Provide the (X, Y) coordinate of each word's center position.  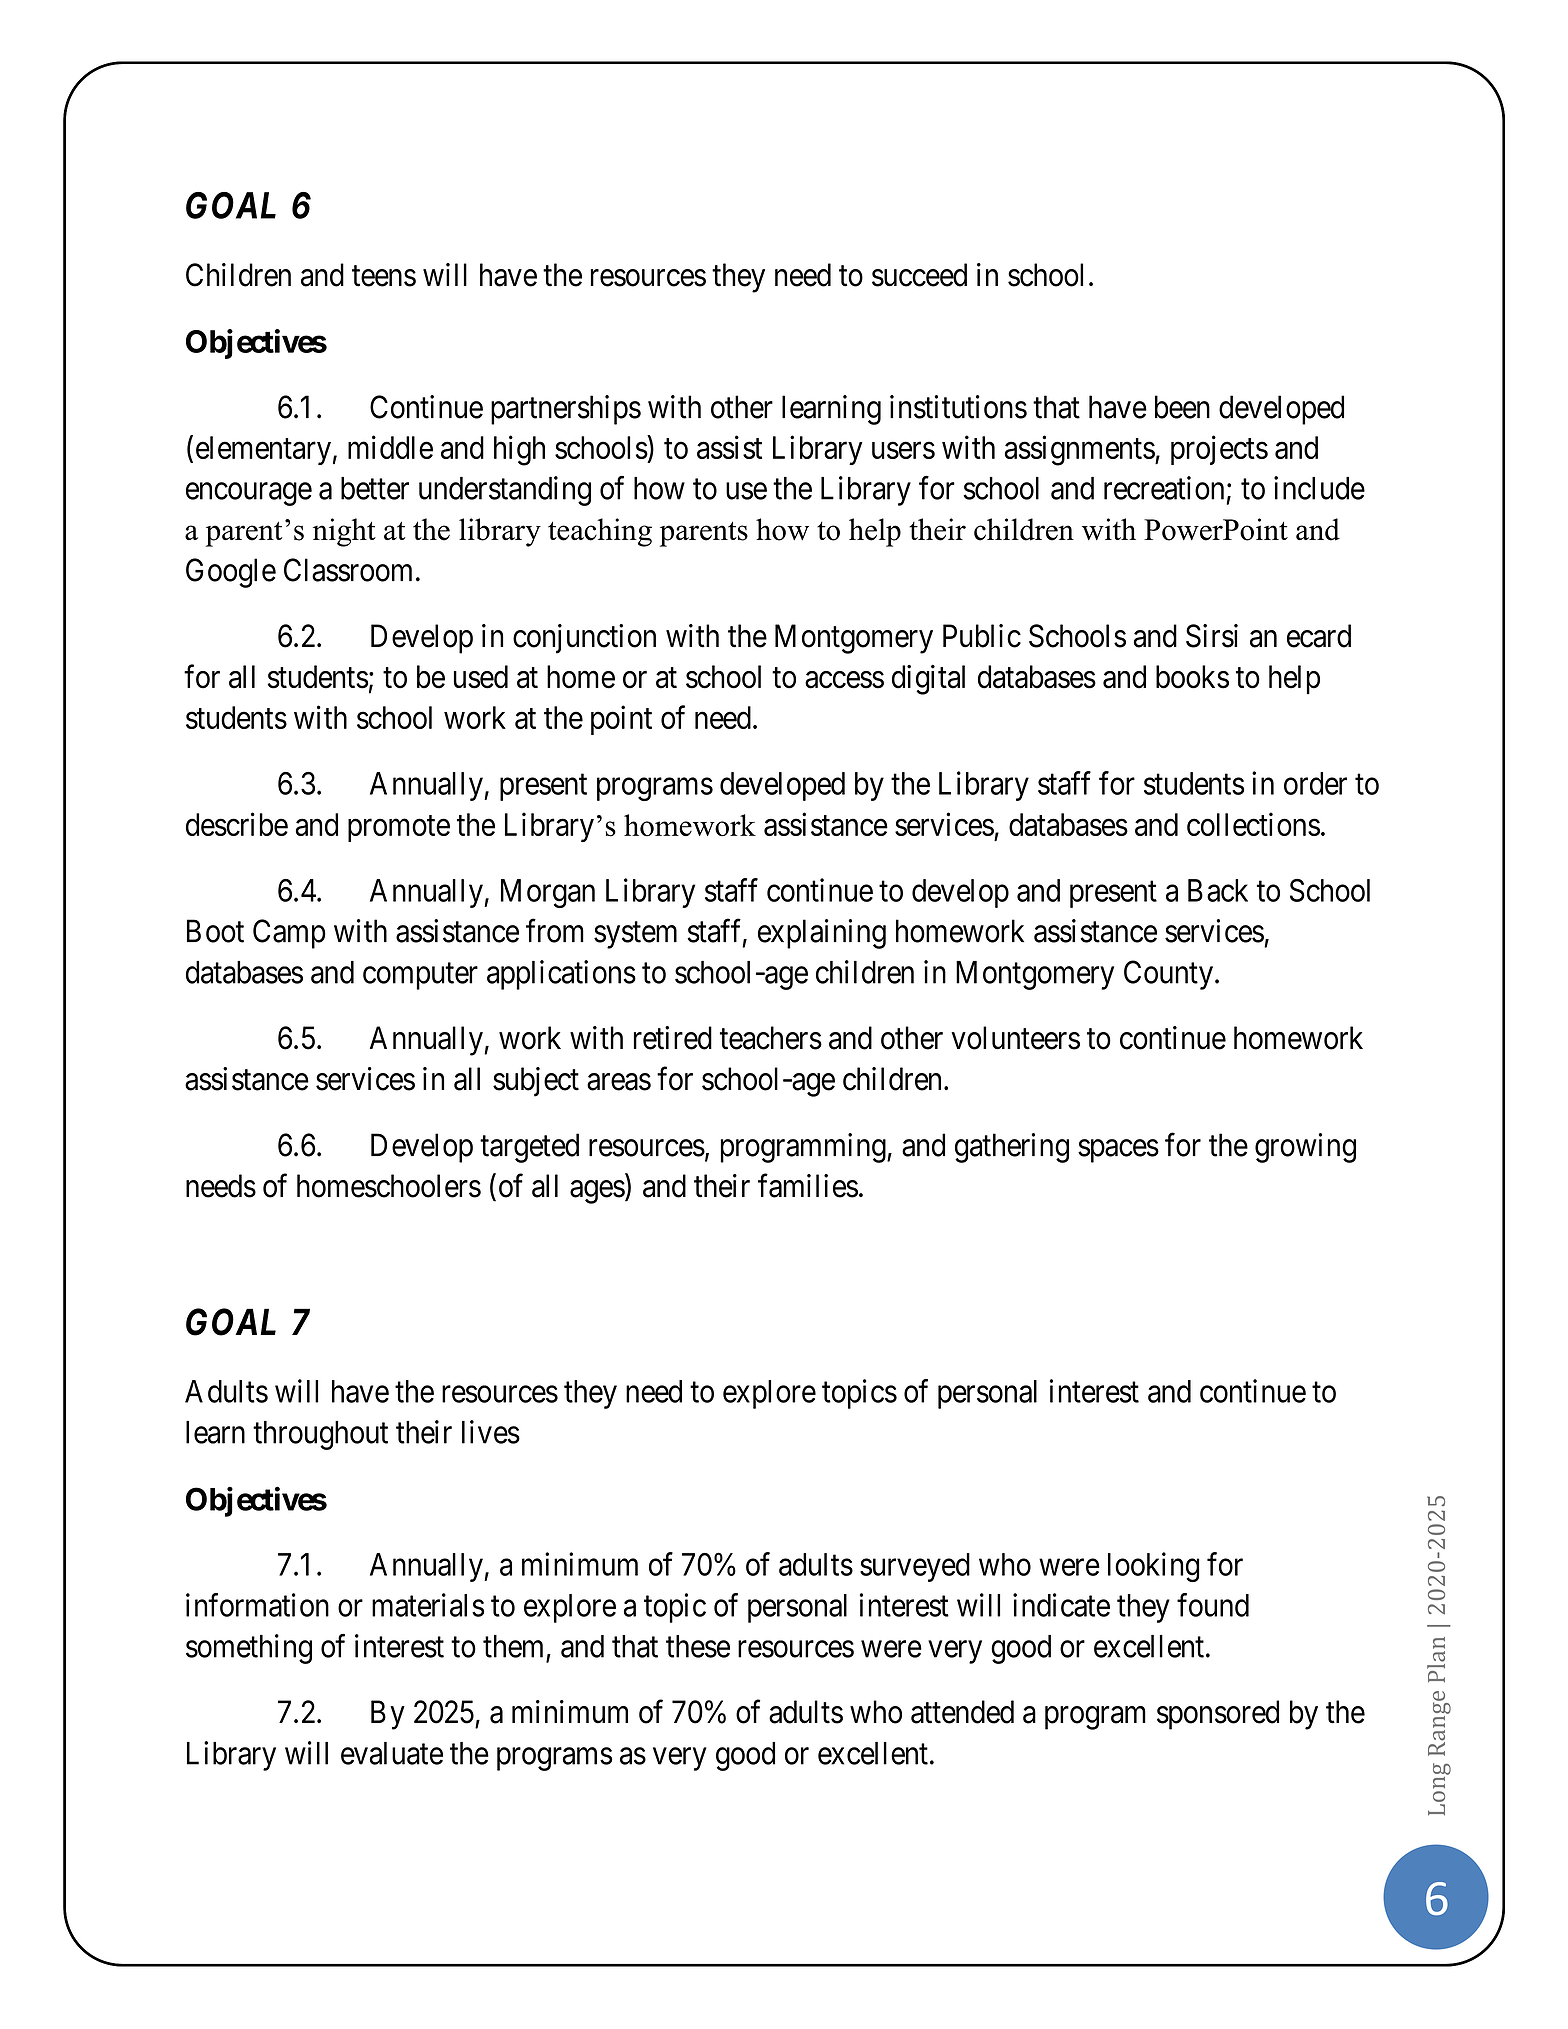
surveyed (915, 1567)
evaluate (392, 1753)
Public (982, 636)
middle (390, 447)
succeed (919, 275)
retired (673, 1038)
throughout (320, 1435)
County (1168, 975)
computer (420, 976)
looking (1153, 1567)
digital (928, 680)
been (1182, 407)
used (481, 677)
